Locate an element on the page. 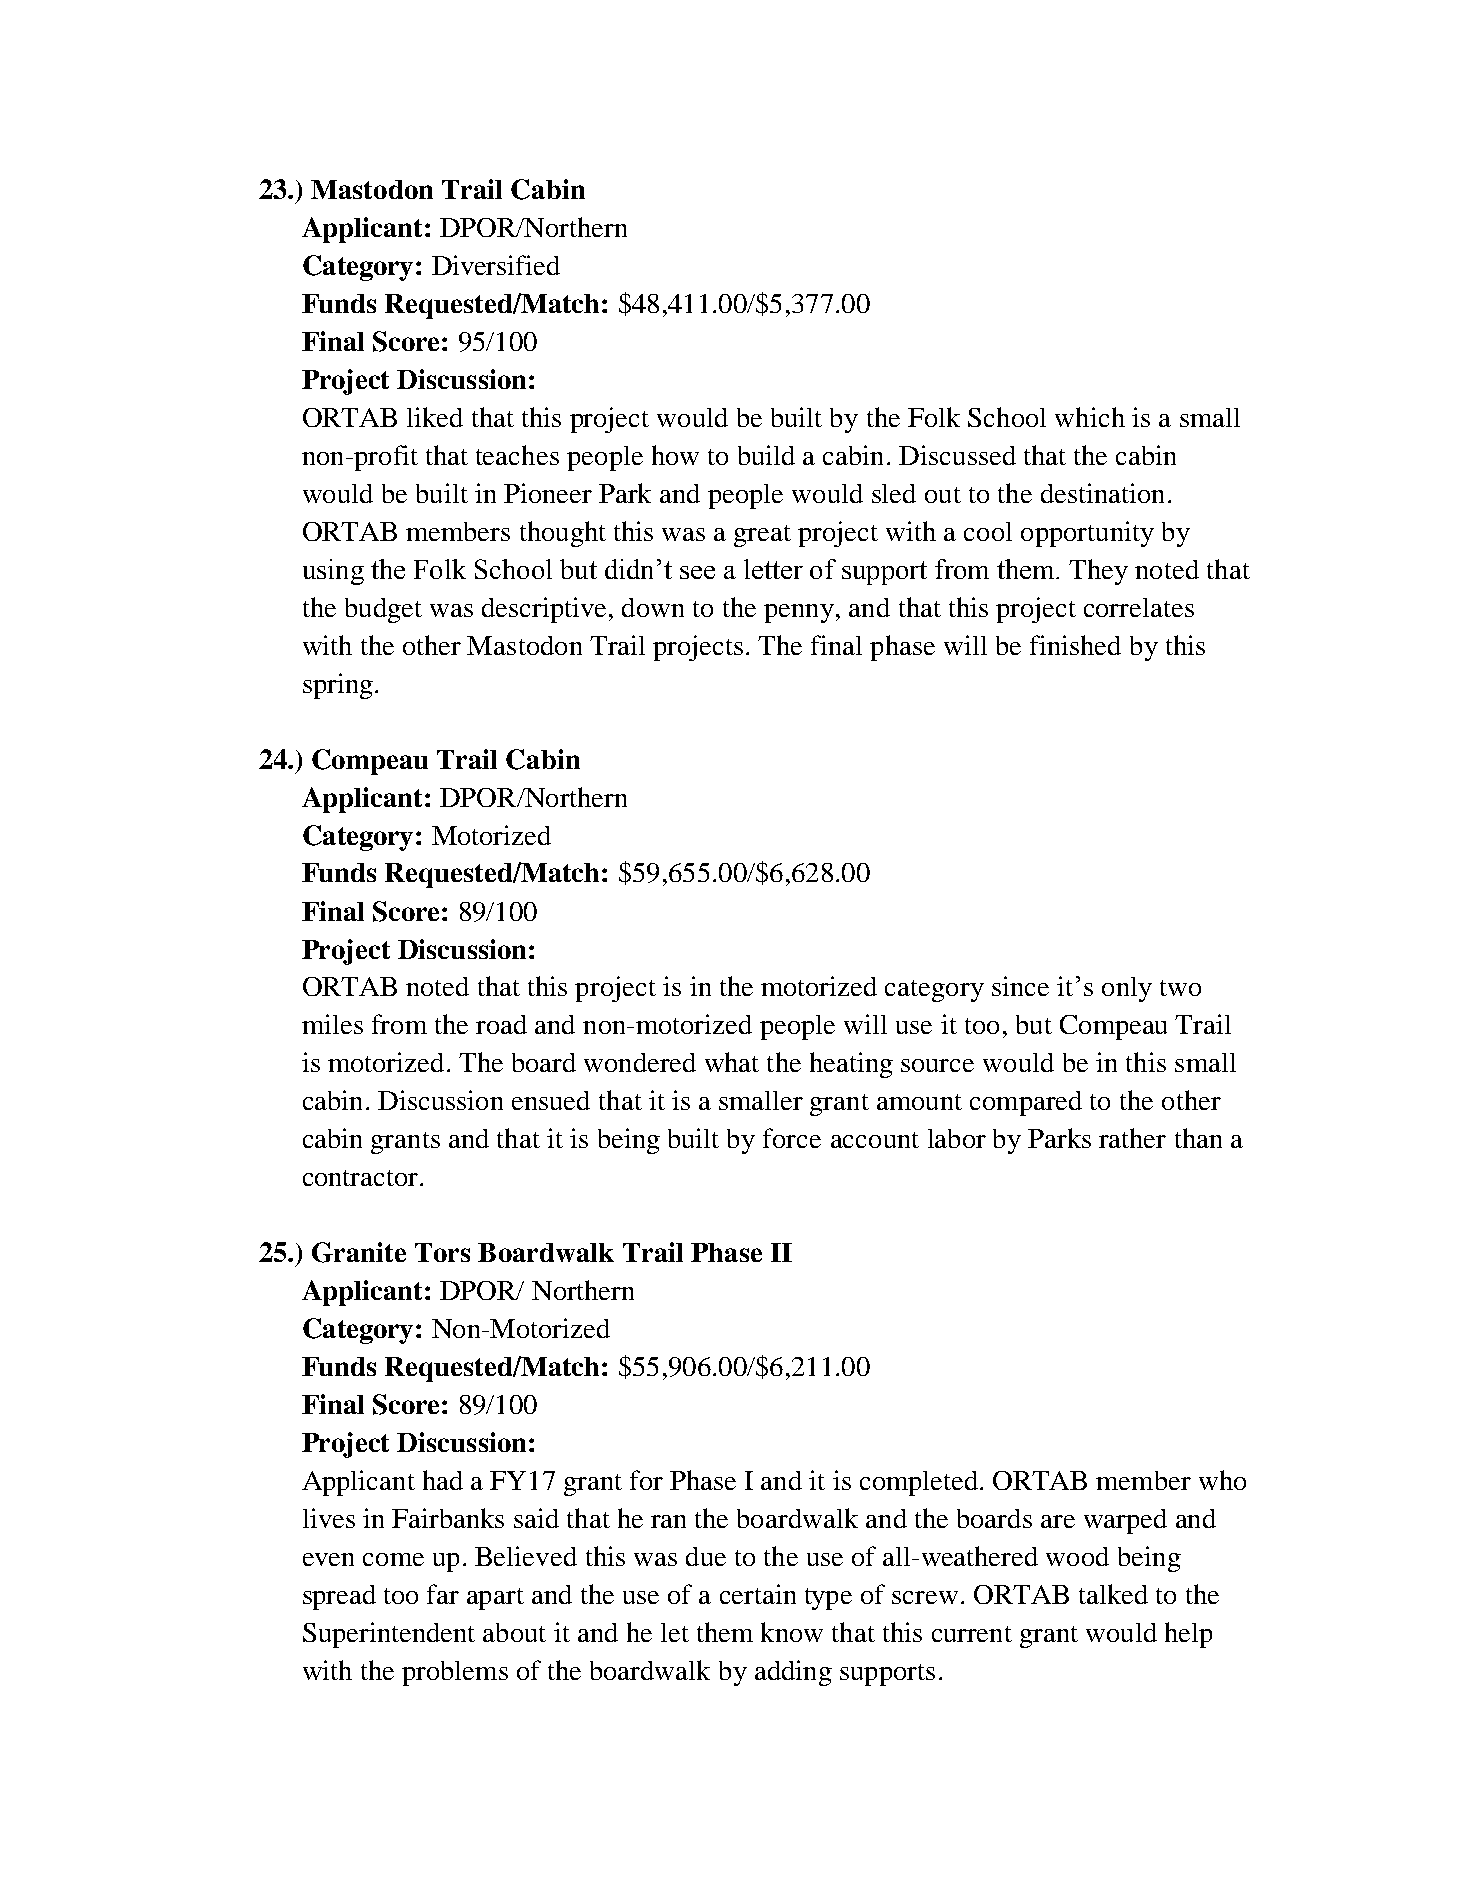 This page has height=1895, width=1465. spring is located at coordinates (338, 686).
